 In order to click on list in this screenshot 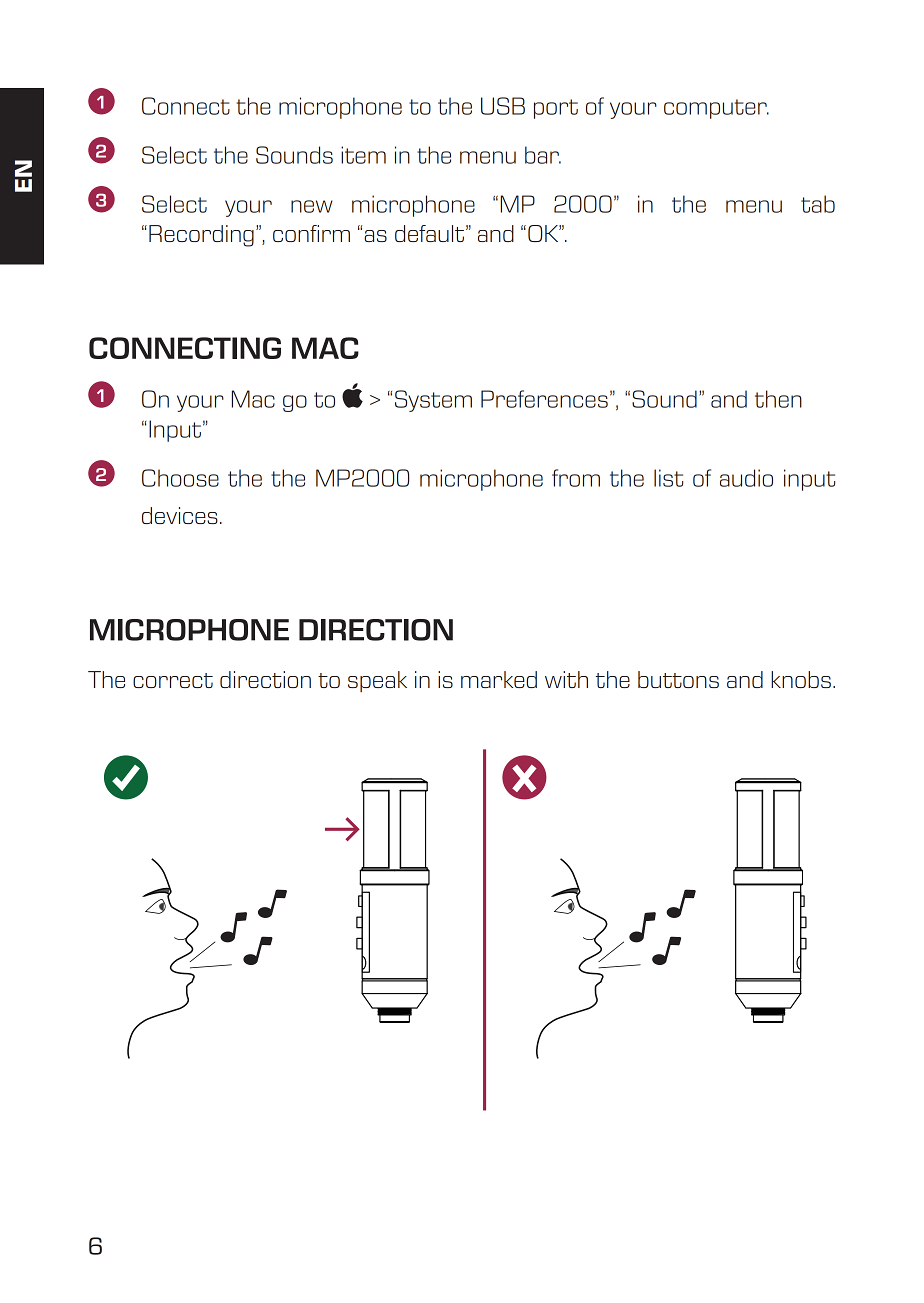, I will do `click(668, 478)`.
